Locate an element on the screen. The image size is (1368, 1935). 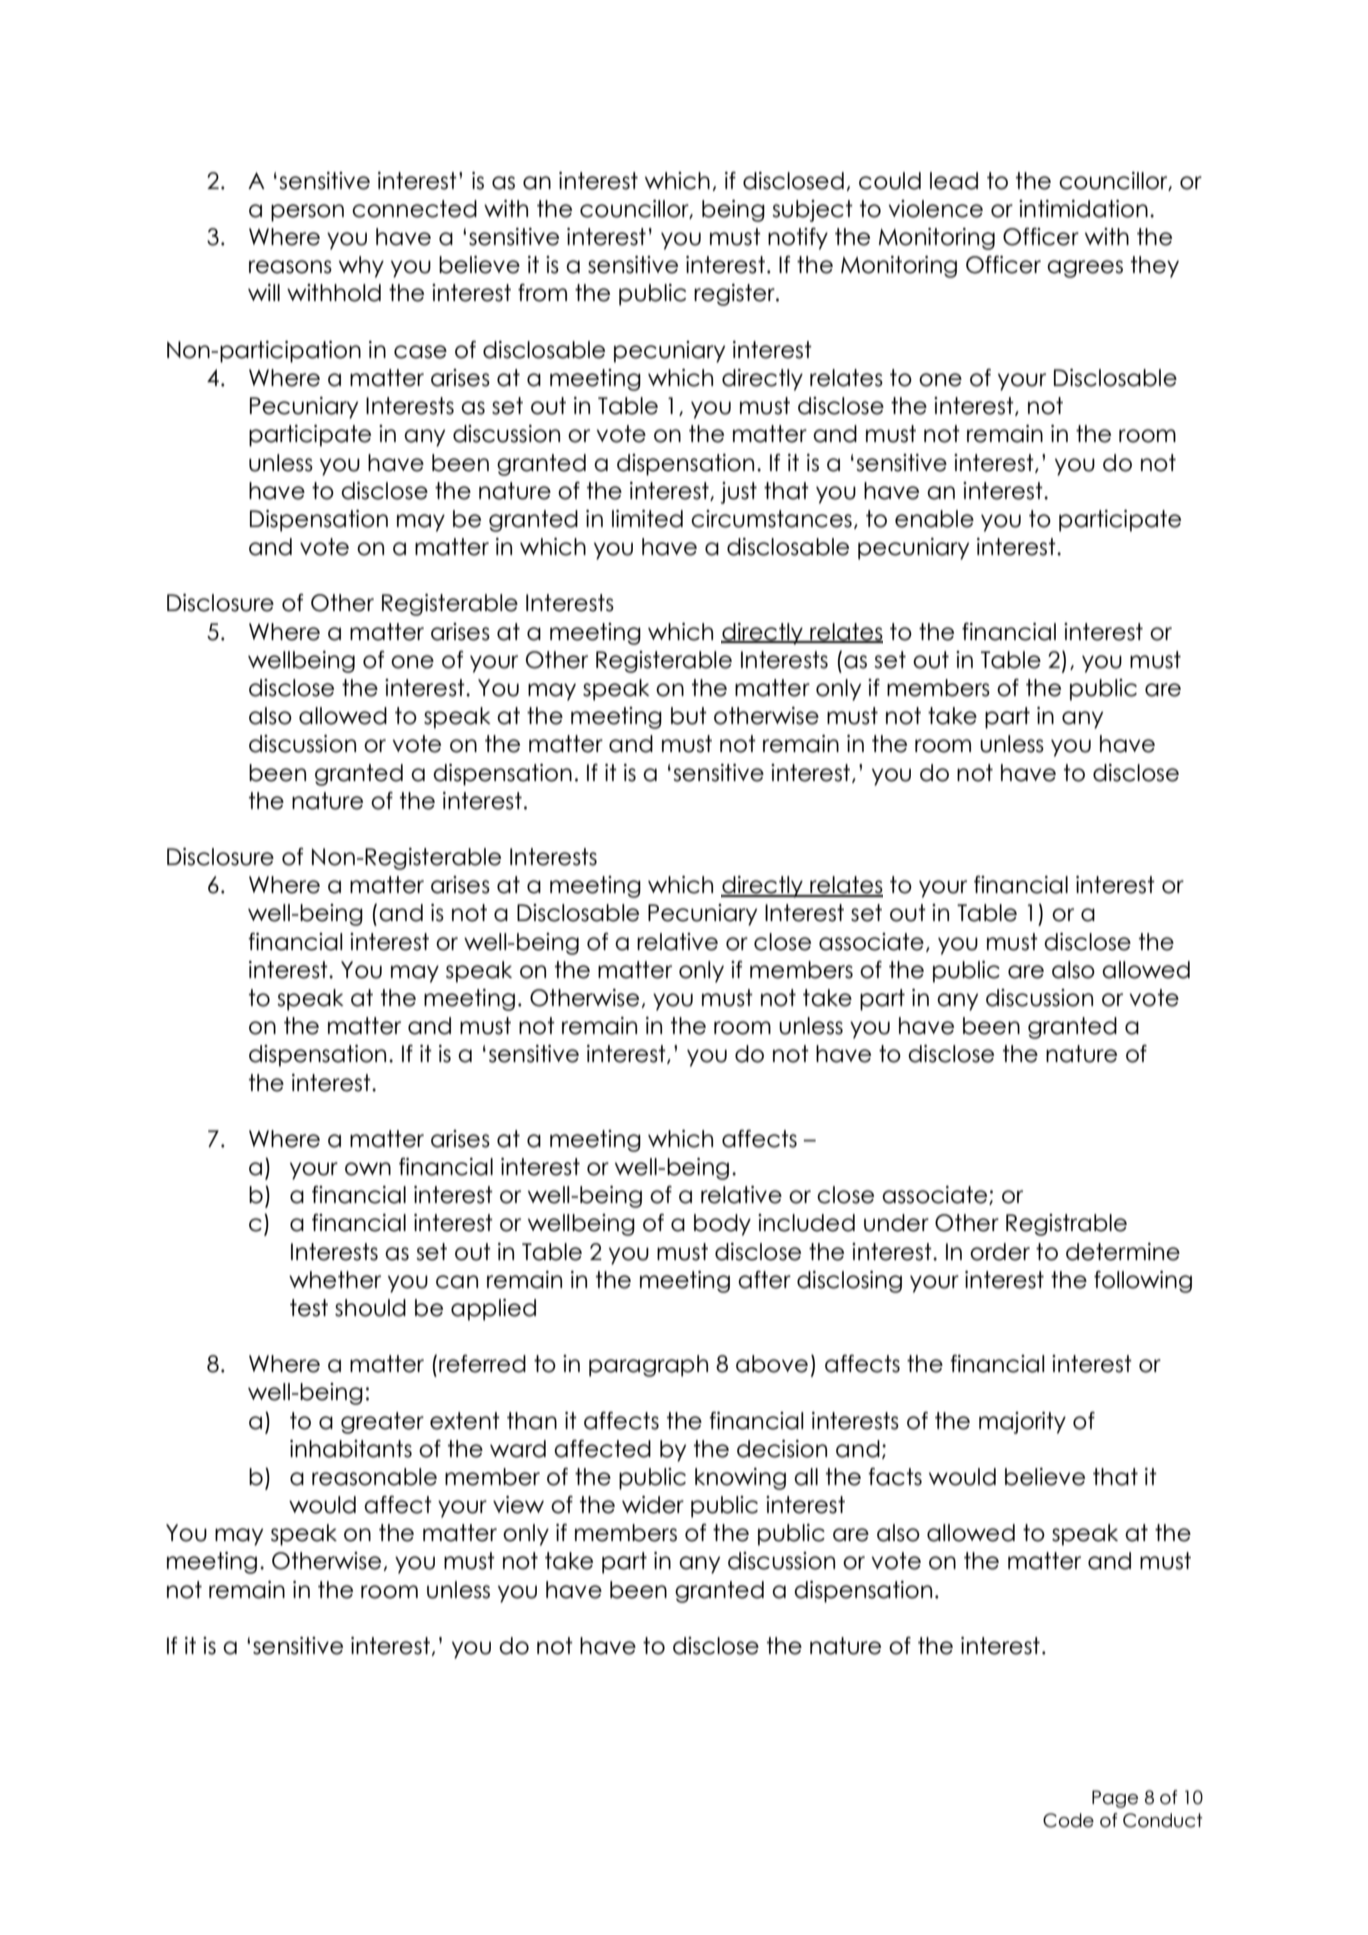
own is located at coordinates (368, 1169).
